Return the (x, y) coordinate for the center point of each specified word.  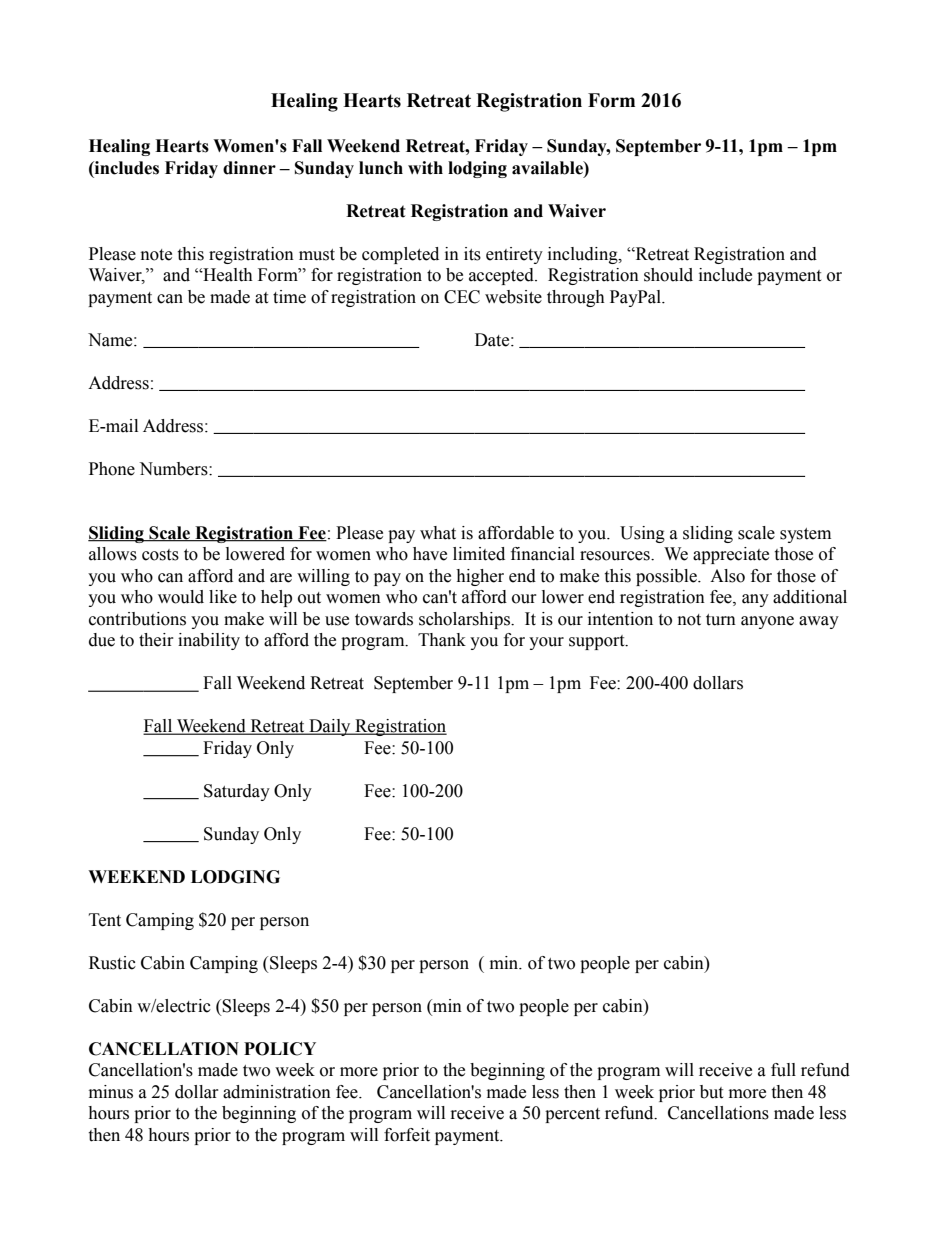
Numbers (174, 469)
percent (572, 1115)
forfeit (407, 1135)
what (438, 533)
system (805, 535)
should (668, 275)
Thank (442, 640)
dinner (249, 168)
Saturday (237, 792)
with (425, 168)
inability (209, 641)
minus (111, 1092)
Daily (330, 727)
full (783, 1070)
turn (721, 620)
